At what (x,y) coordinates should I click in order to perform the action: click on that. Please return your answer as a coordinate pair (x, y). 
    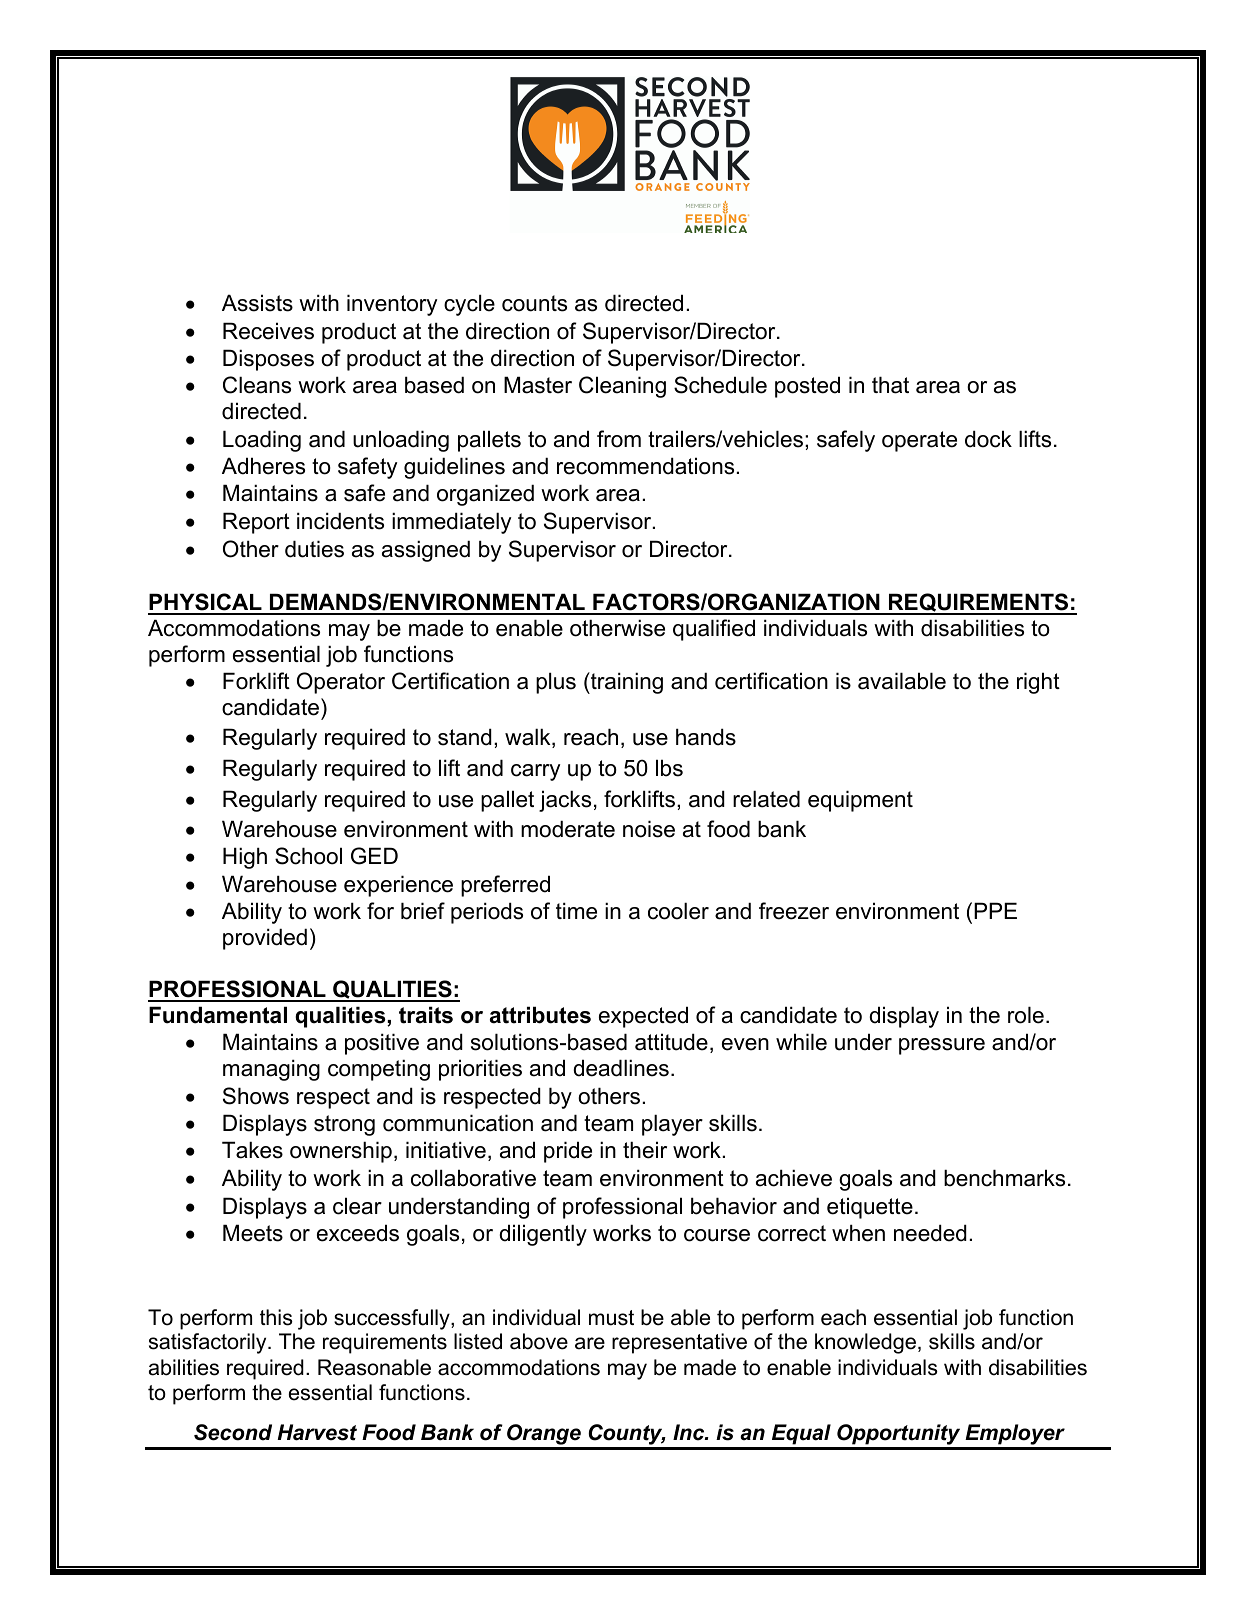
    Looking at the image, I should click on (890, 385).
